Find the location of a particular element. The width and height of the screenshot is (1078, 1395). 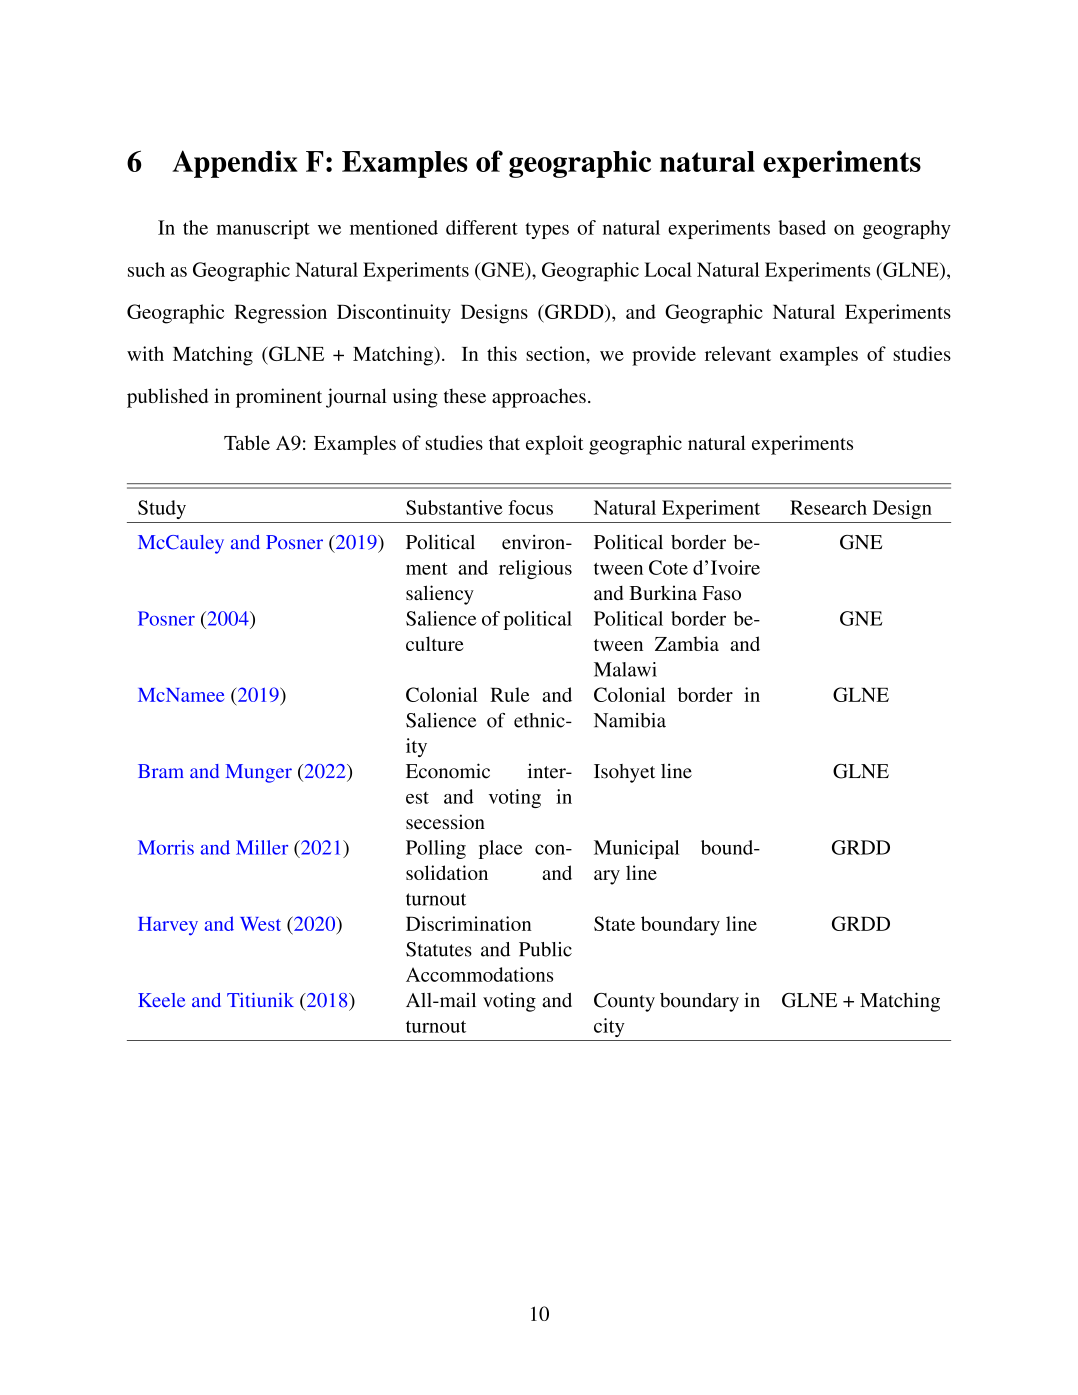

Keele is located at coordinates (161, 1000).
